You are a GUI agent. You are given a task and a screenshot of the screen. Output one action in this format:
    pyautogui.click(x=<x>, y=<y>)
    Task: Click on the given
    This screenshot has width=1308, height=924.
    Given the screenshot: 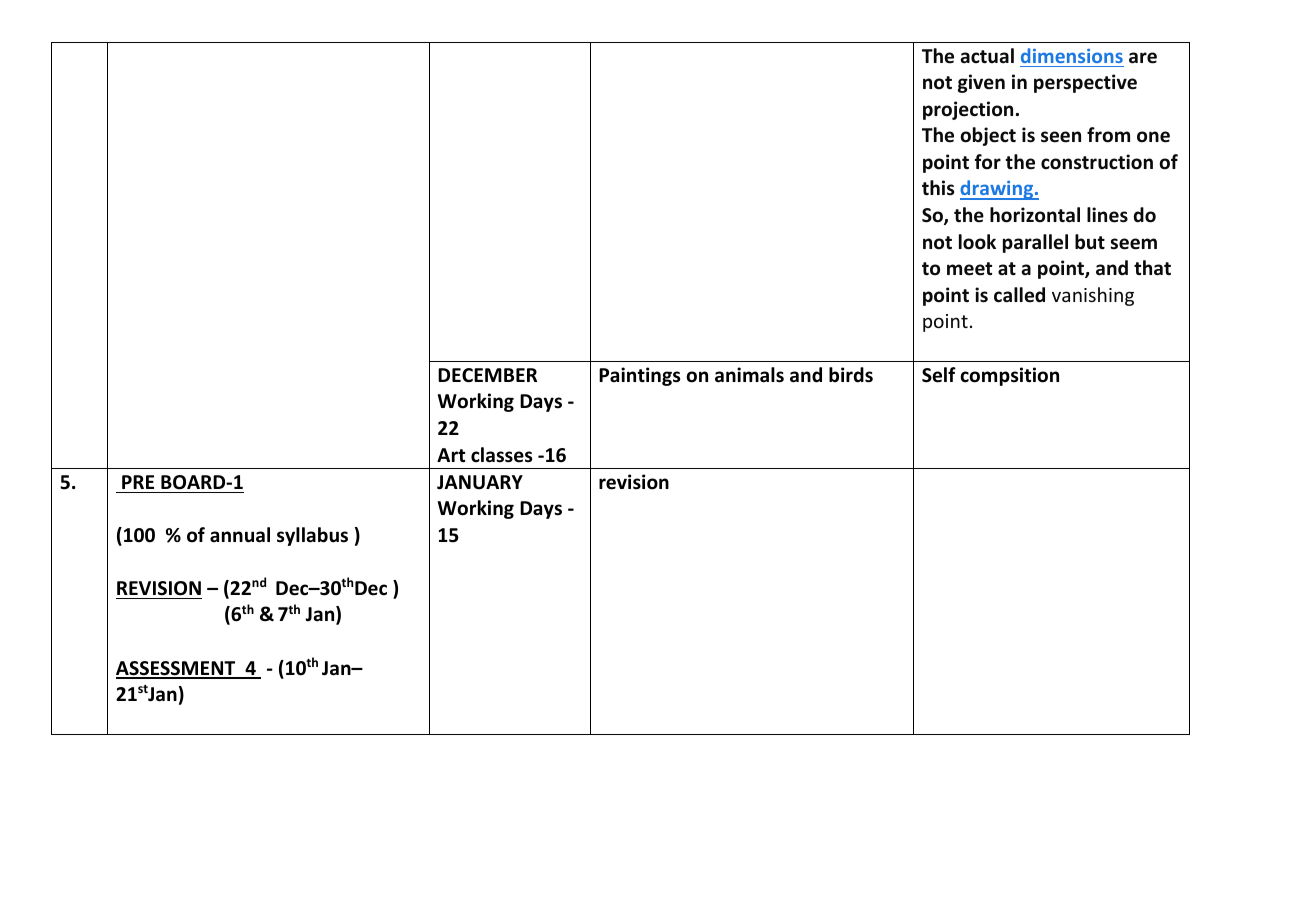 What is the action you would take?
    pyautogui.click(x=981, y=83)
